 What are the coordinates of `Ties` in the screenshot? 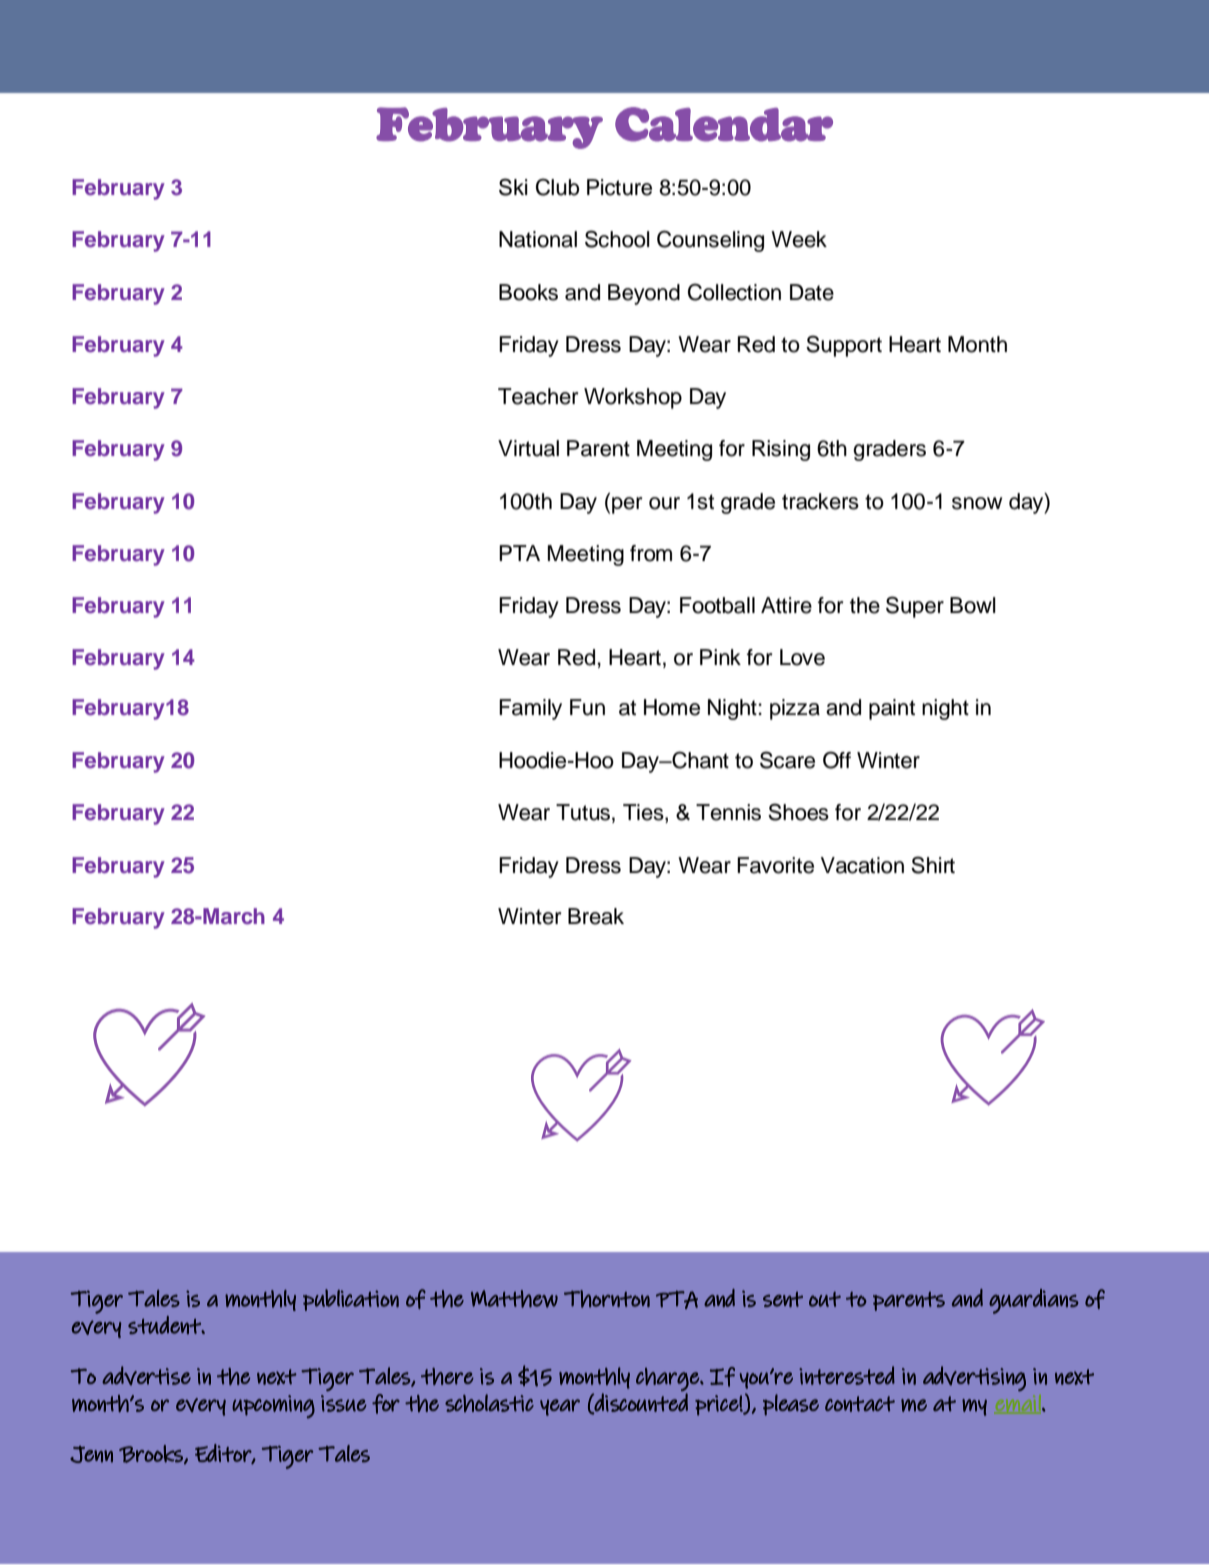 It's located at (644, 813).
